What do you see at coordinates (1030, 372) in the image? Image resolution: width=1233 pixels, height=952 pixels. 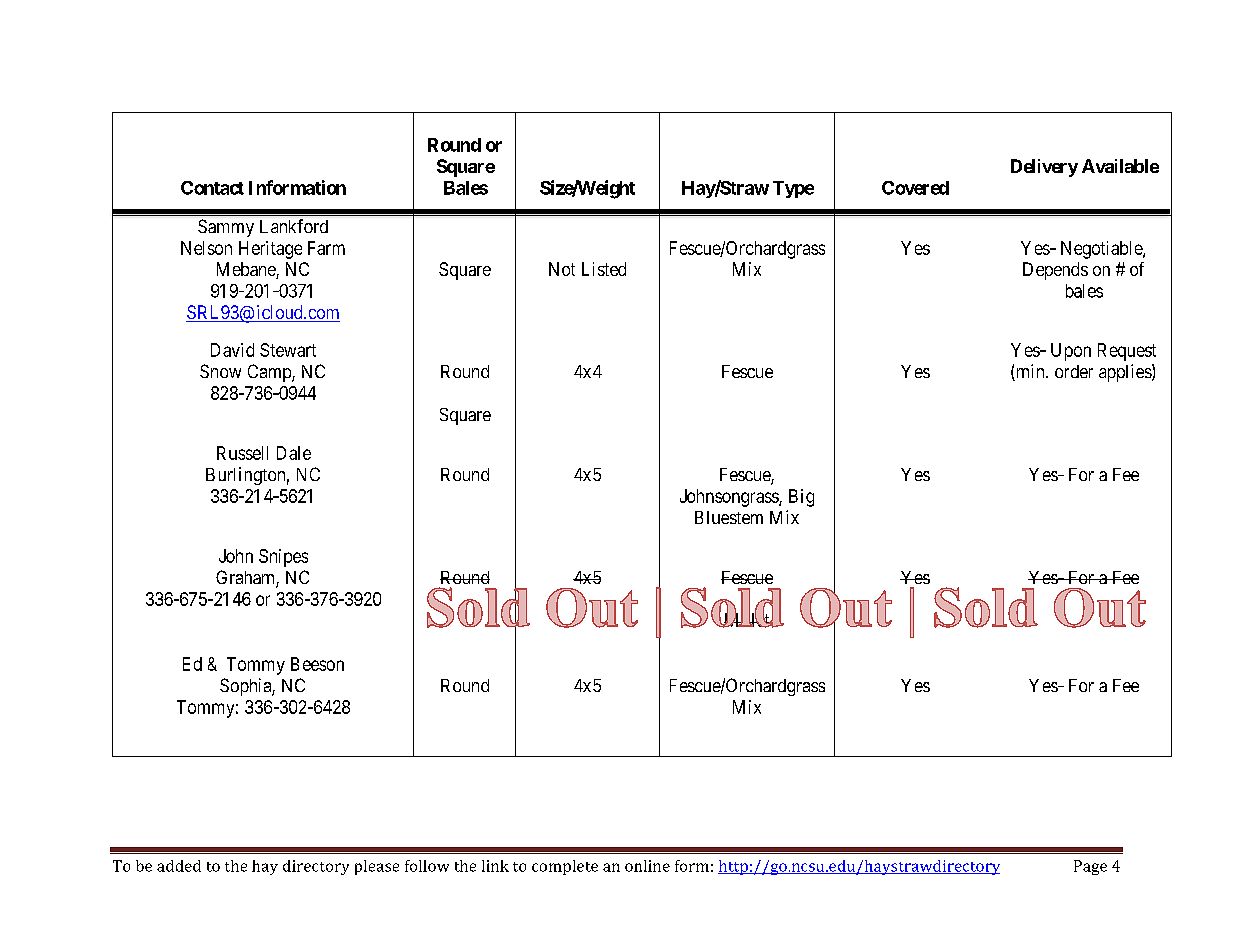 I see `min` at bounding box center [1030, 372].
